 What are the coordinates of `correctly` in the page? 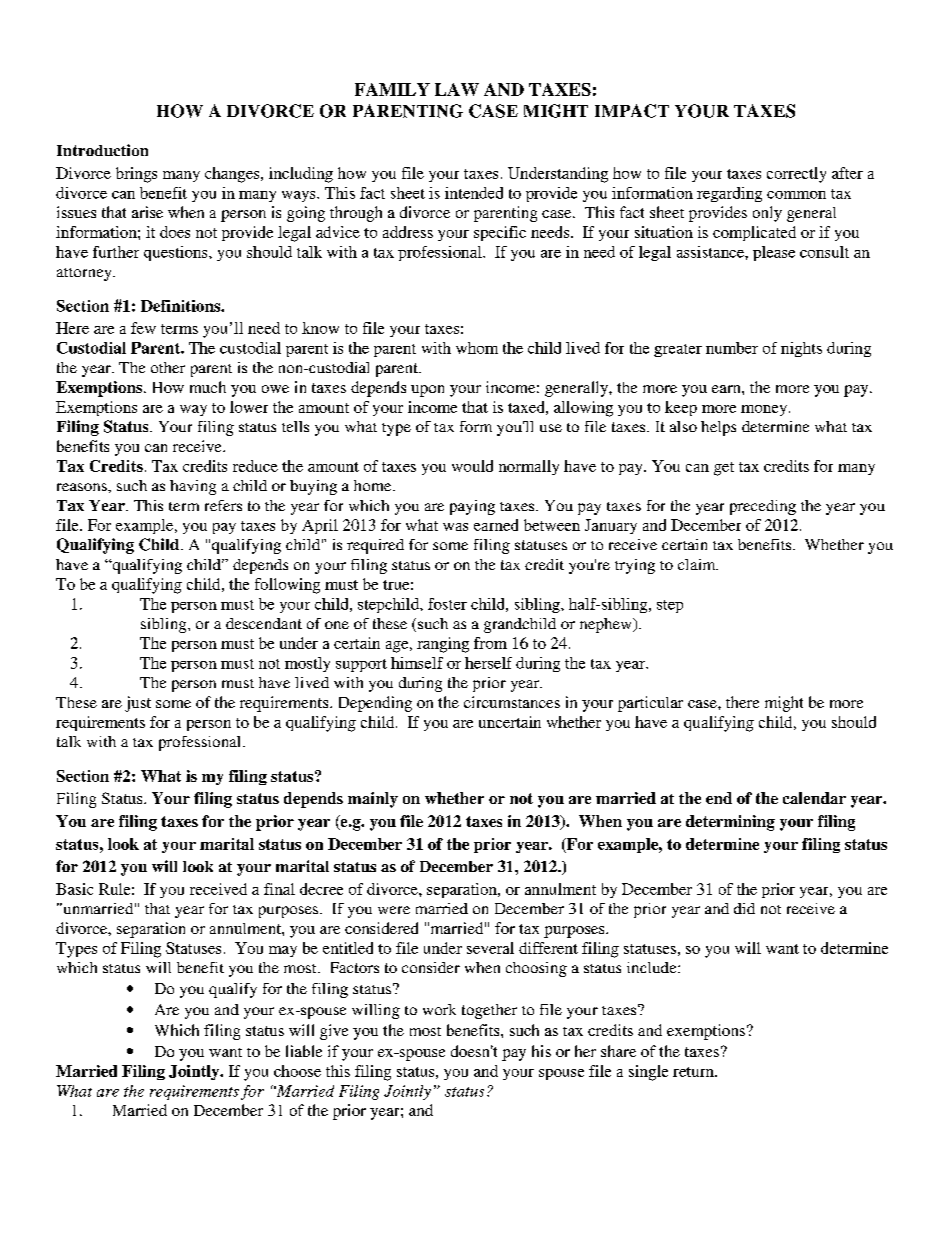 It's located at (796, 175).
